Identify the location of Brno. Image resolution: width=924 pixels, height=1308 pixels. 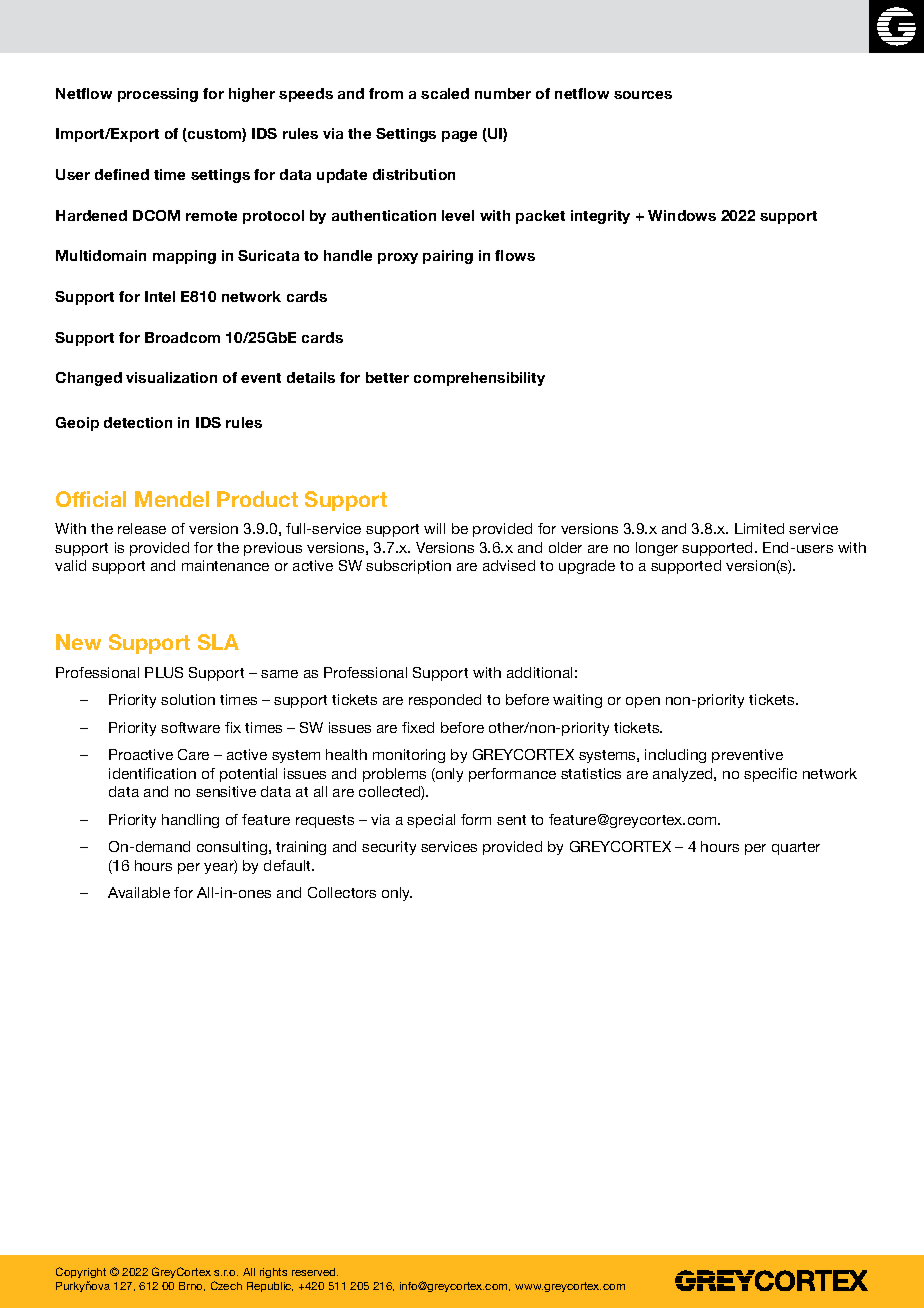
(192, 1286).
